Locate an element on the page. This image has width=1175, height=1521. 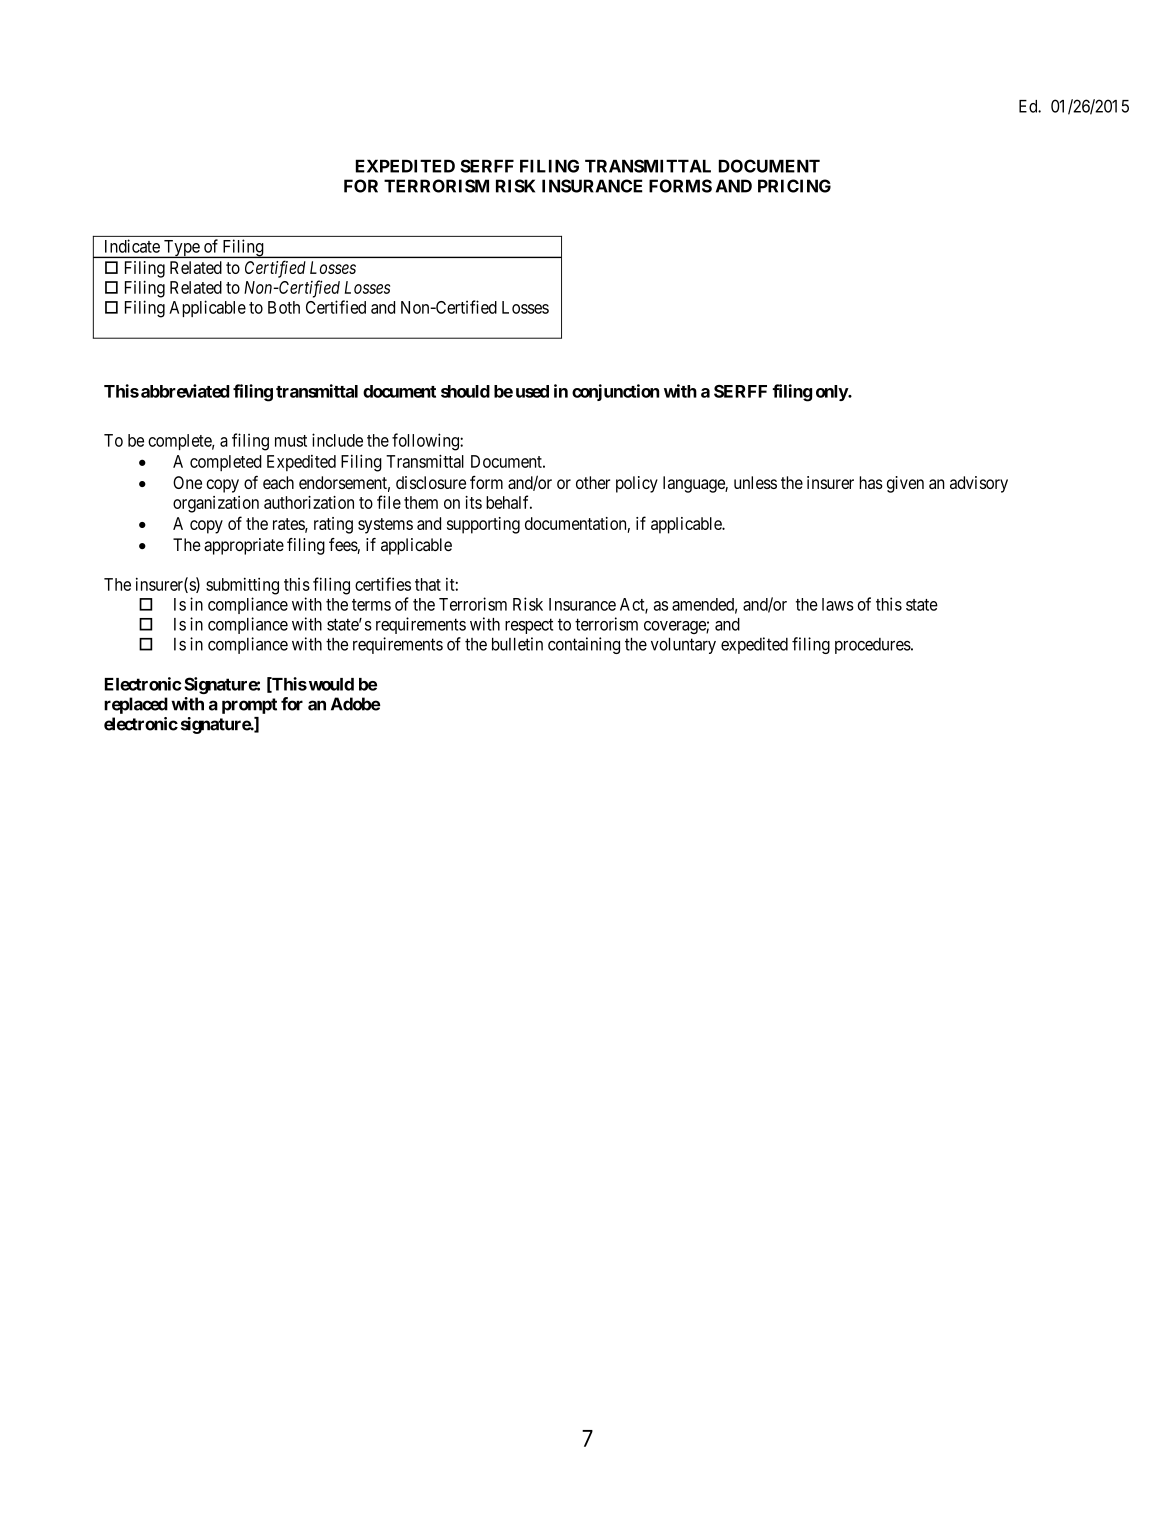
prompt is located at coordinates (249, 706).
